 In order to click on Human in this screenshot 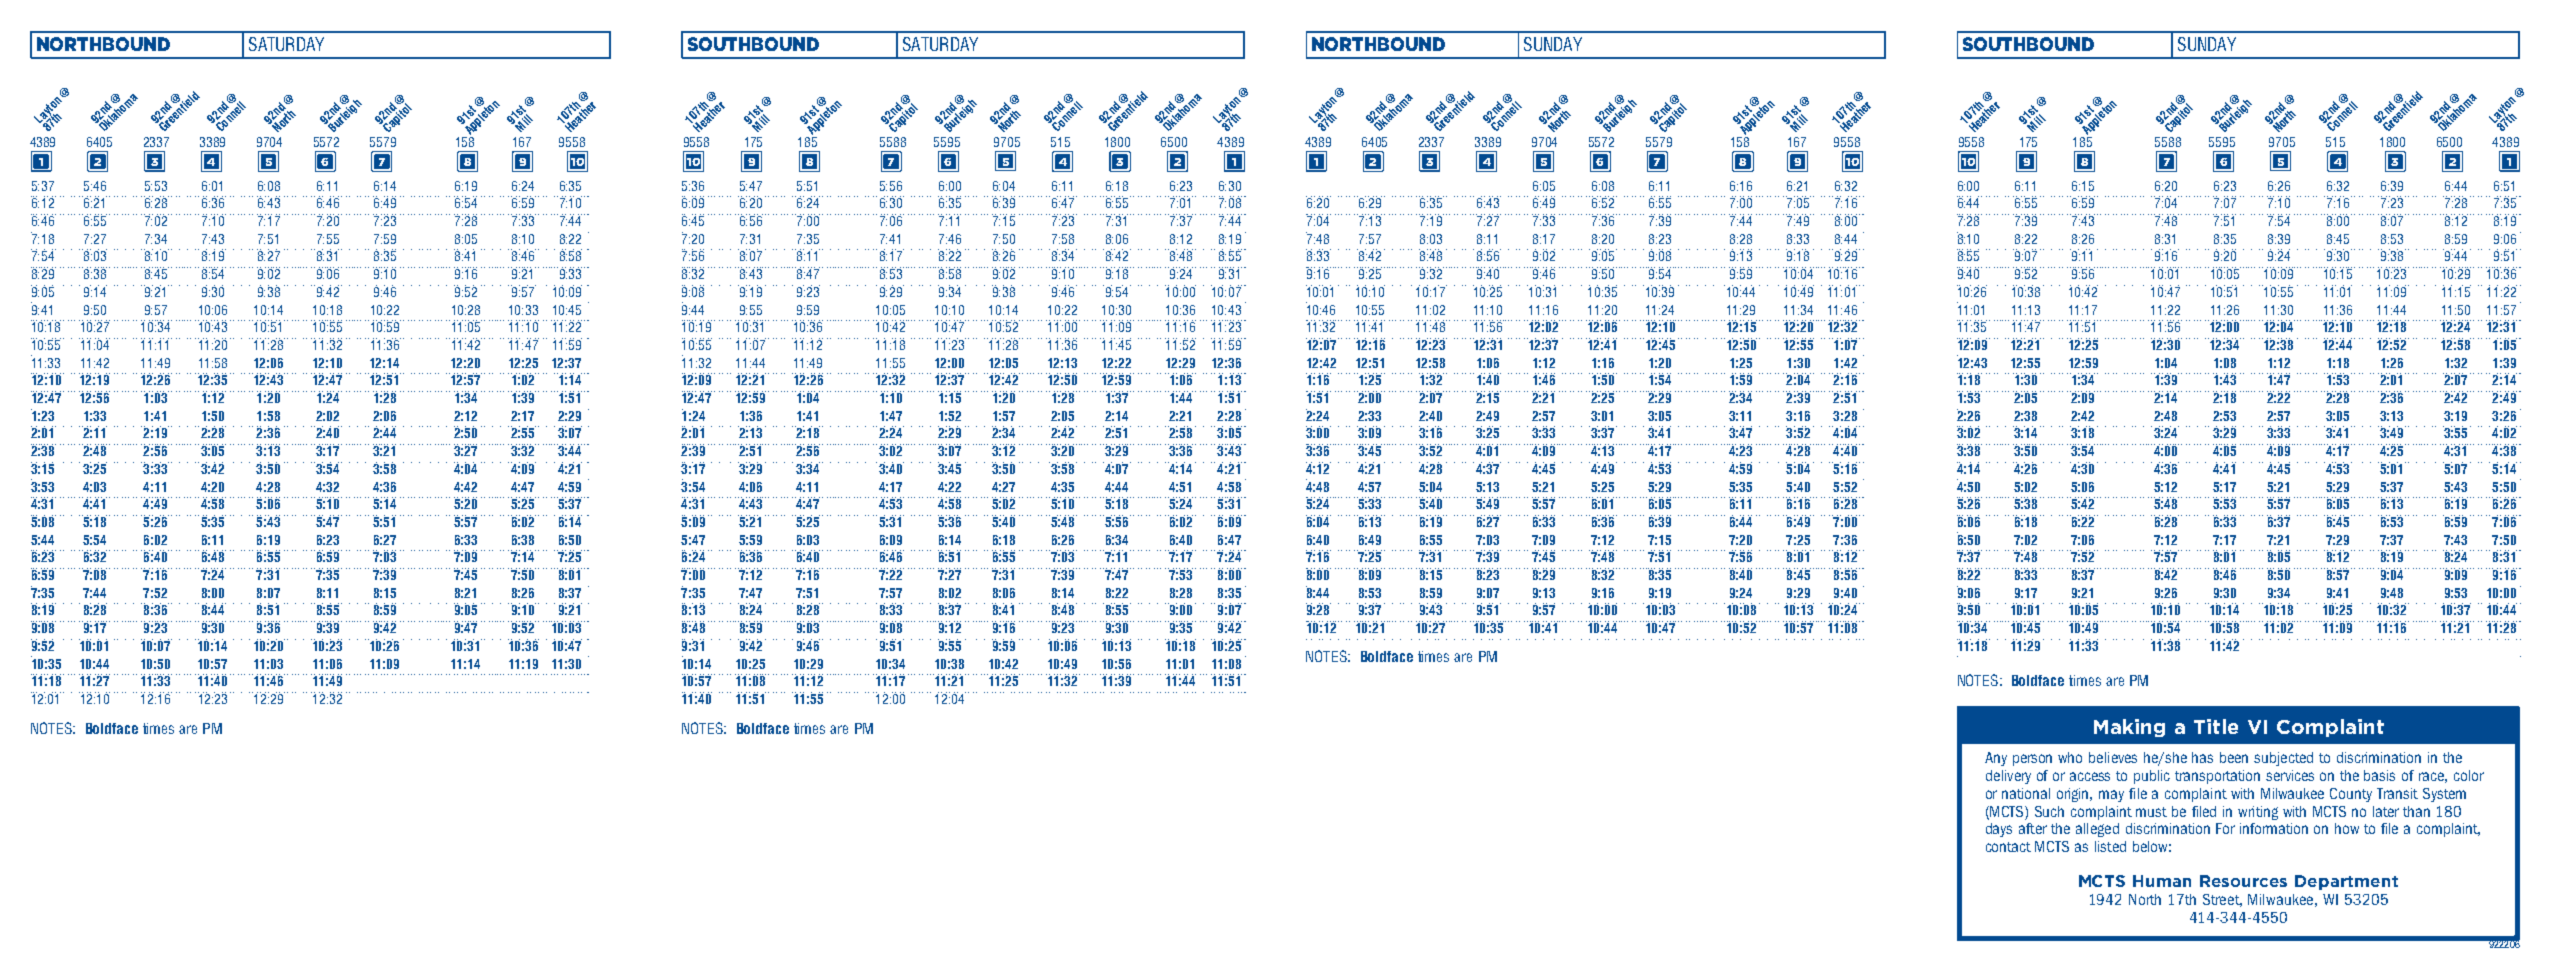, I will do `click(2162, 881)`.
